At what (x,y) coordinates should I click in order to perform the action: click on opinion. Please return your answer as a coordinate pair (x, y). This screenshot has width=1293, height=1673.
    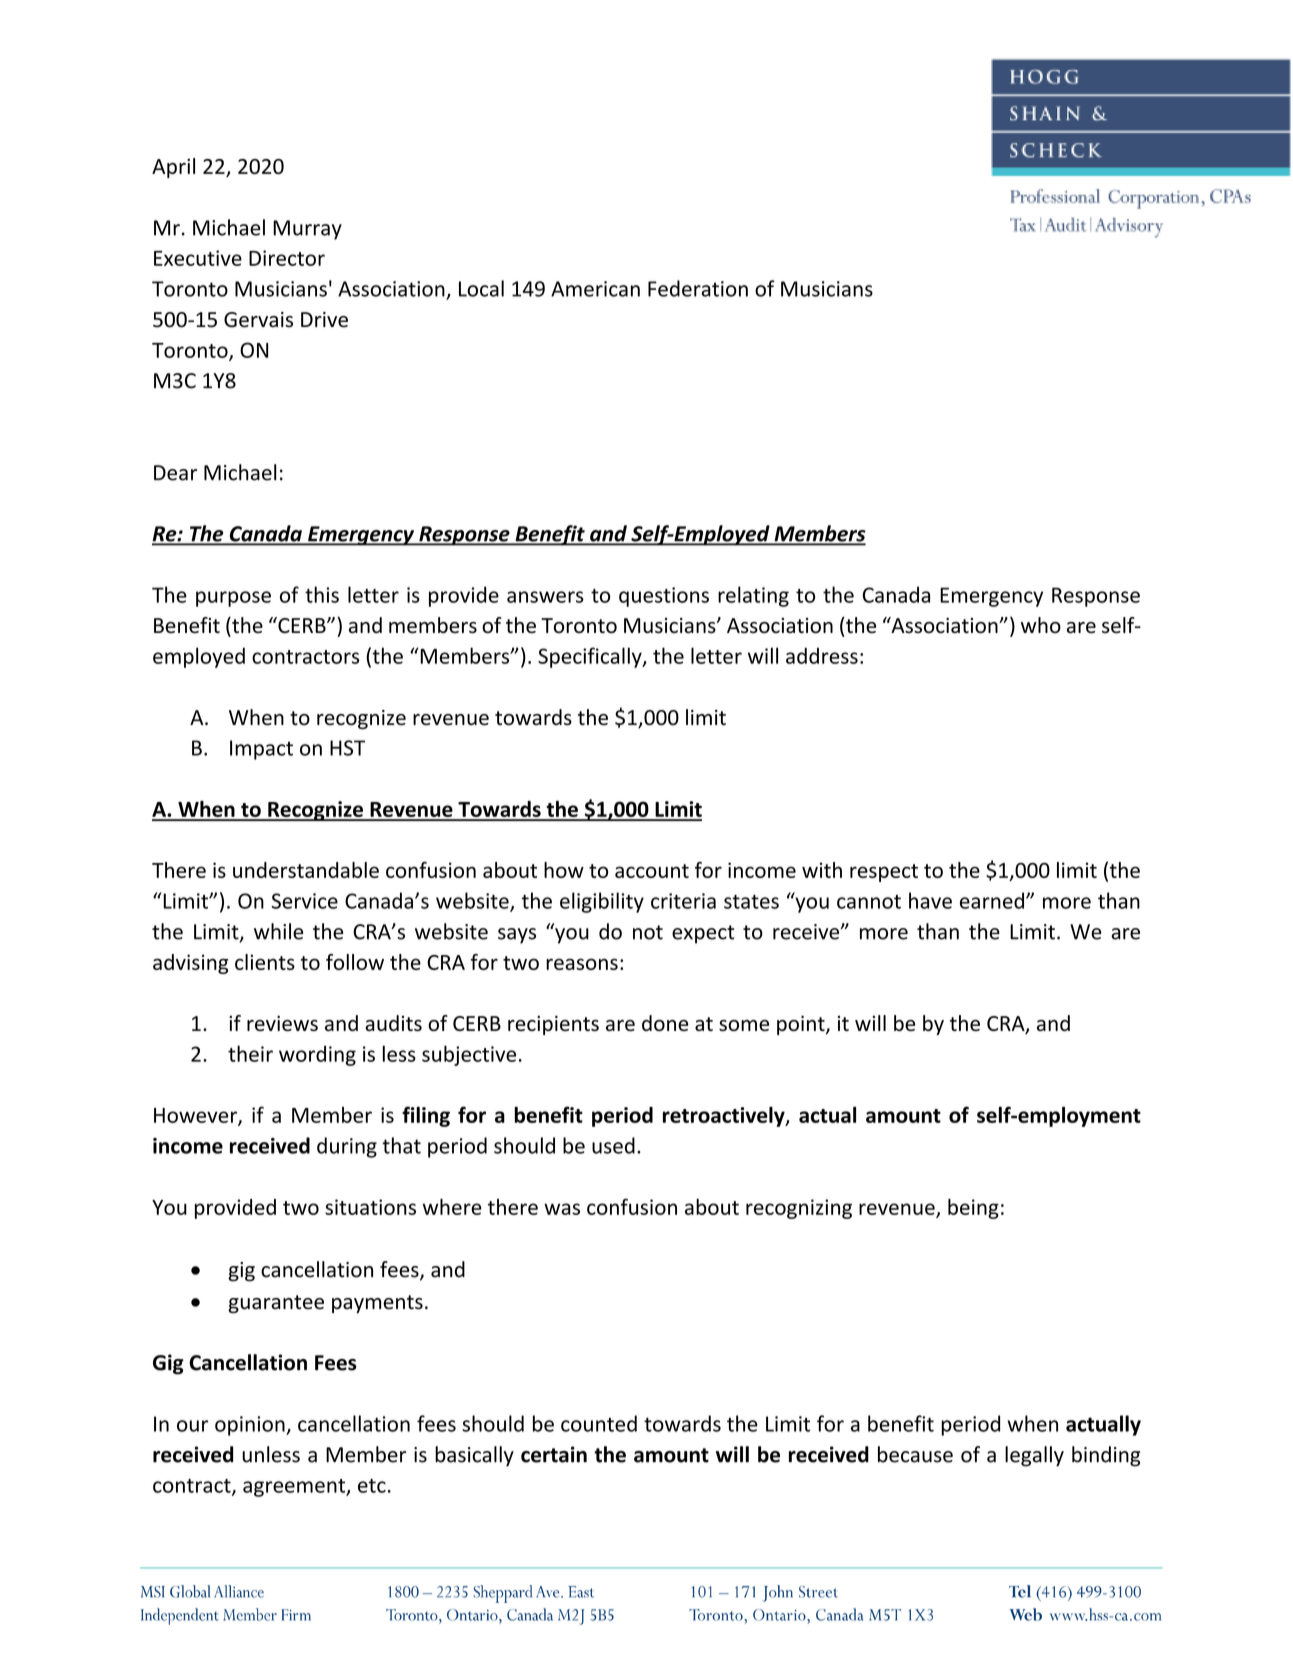
    Looking at the image, I should click on (251, 1426).
